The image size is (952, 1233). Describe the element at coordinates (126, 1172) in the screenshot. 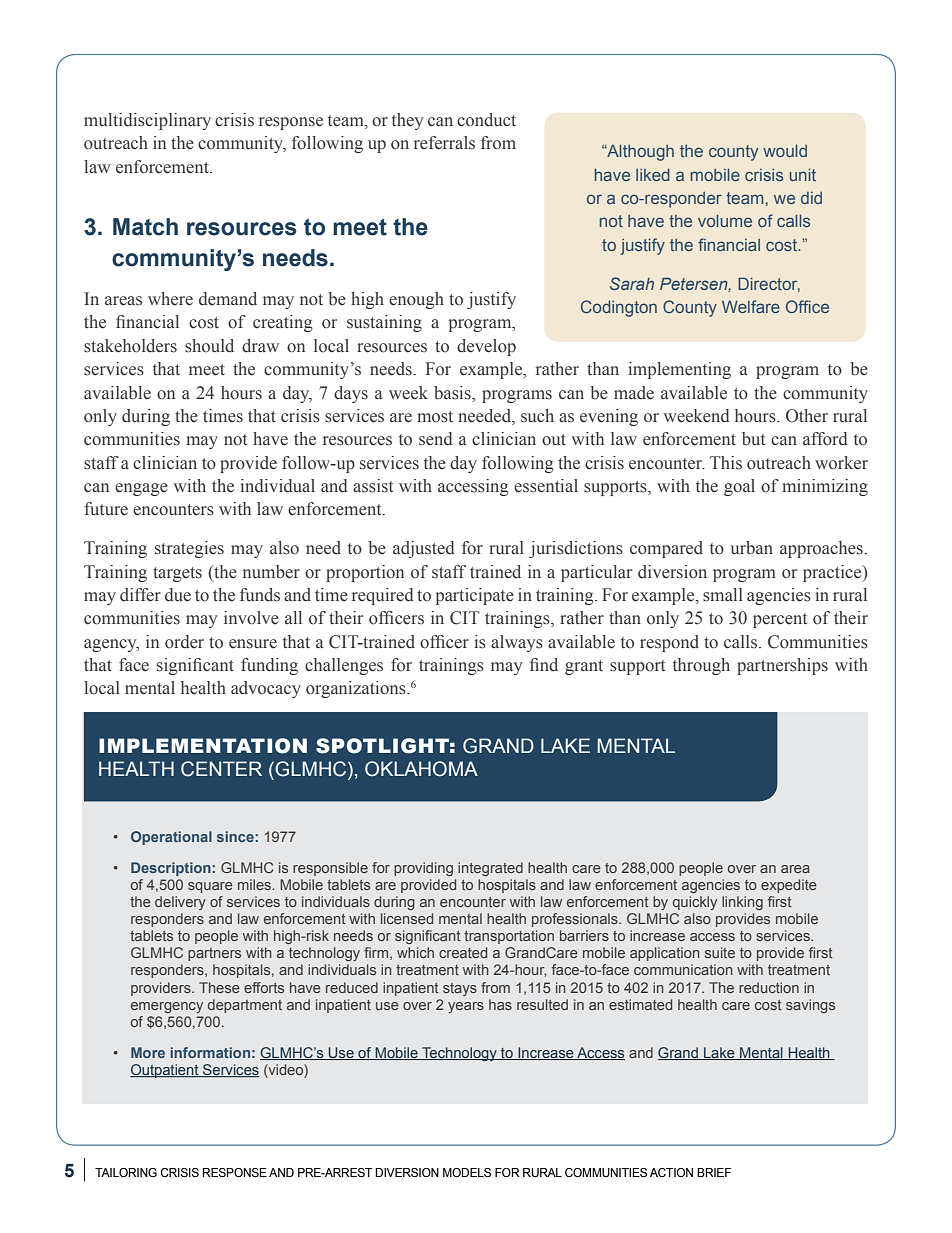

I see `TAILORING` at that location.
